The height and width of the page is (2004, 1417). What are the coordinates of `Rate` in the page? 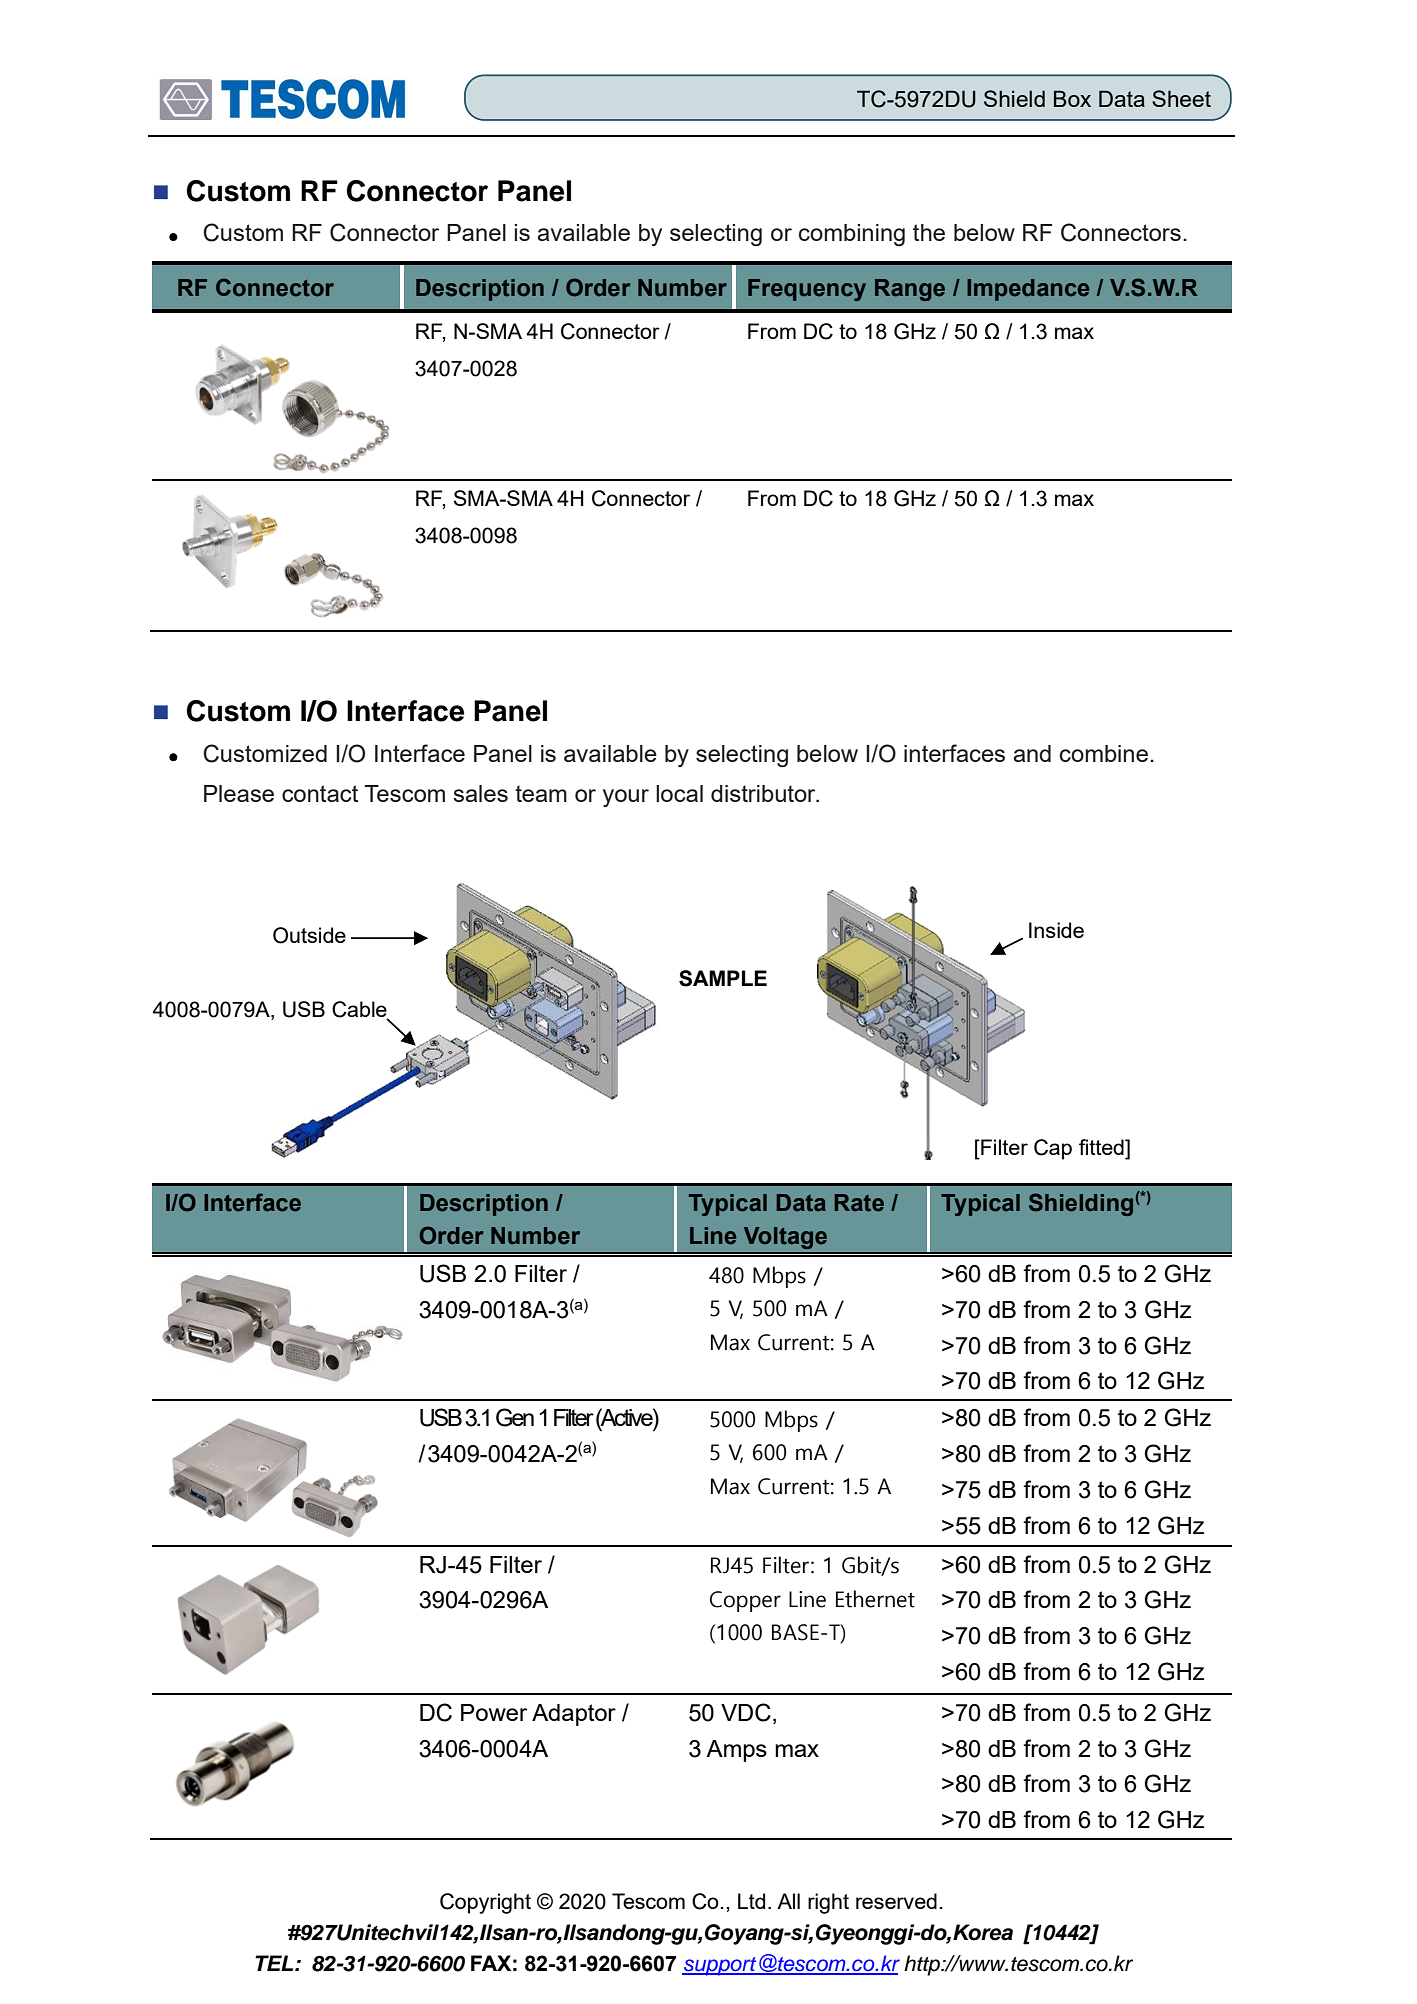 It's located at (859, 1203).
